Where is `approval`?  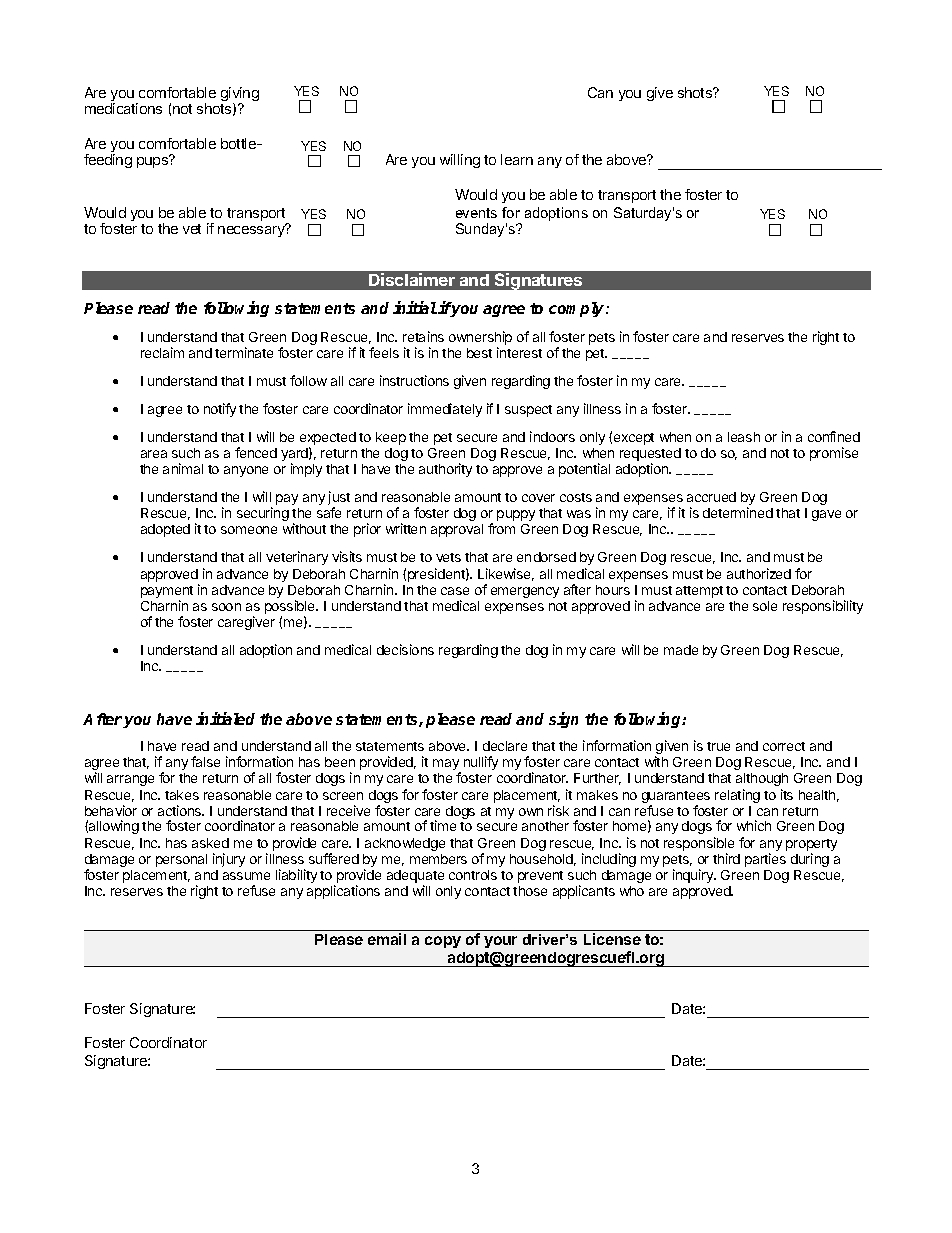 approval is located at coordinates (457, 530).
